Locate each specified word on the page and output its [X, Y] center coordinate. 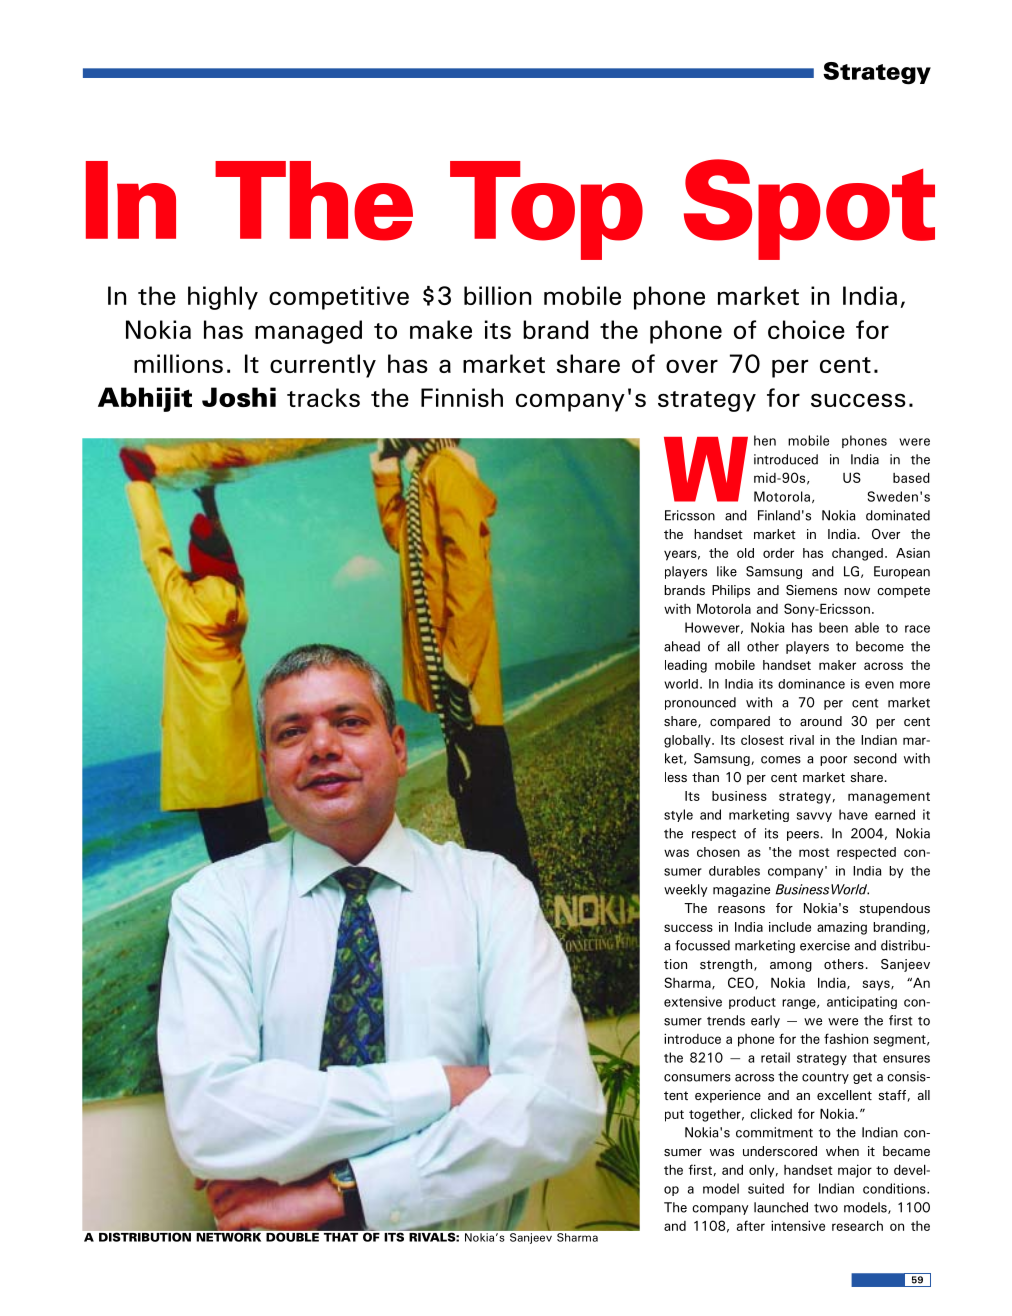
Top [546, 210]
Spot [809, 209]
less [676, 777]
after [751, 1225]
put [674, 1116]
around [821, 721]
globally [688, 741]
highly [223, 298]
